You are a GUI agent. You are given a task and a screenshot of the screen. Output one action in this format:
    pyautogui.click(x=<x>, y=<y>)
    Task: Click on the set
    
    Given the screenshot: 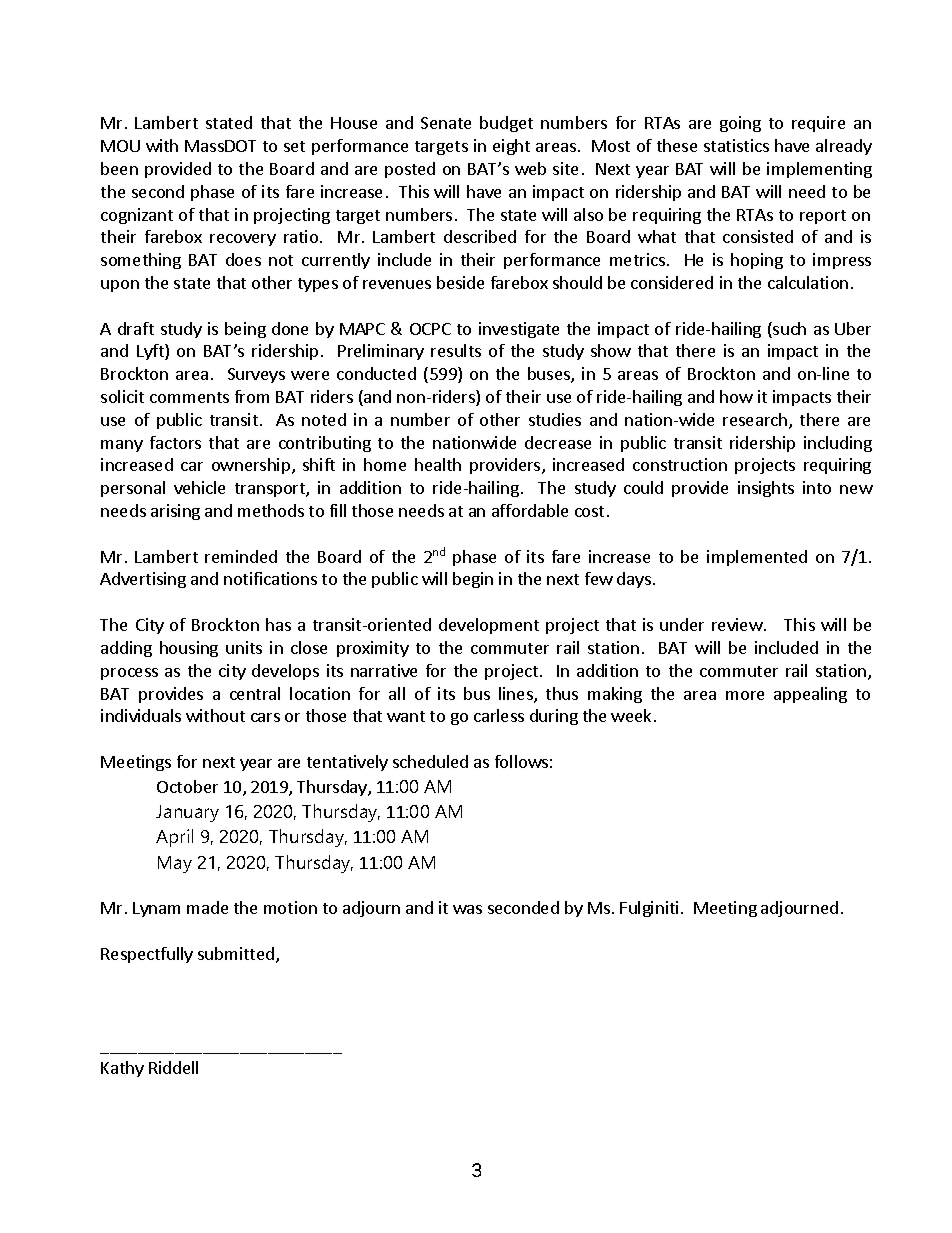 What is the action you would take?
    pyautogui.click(x=294, y=146)
